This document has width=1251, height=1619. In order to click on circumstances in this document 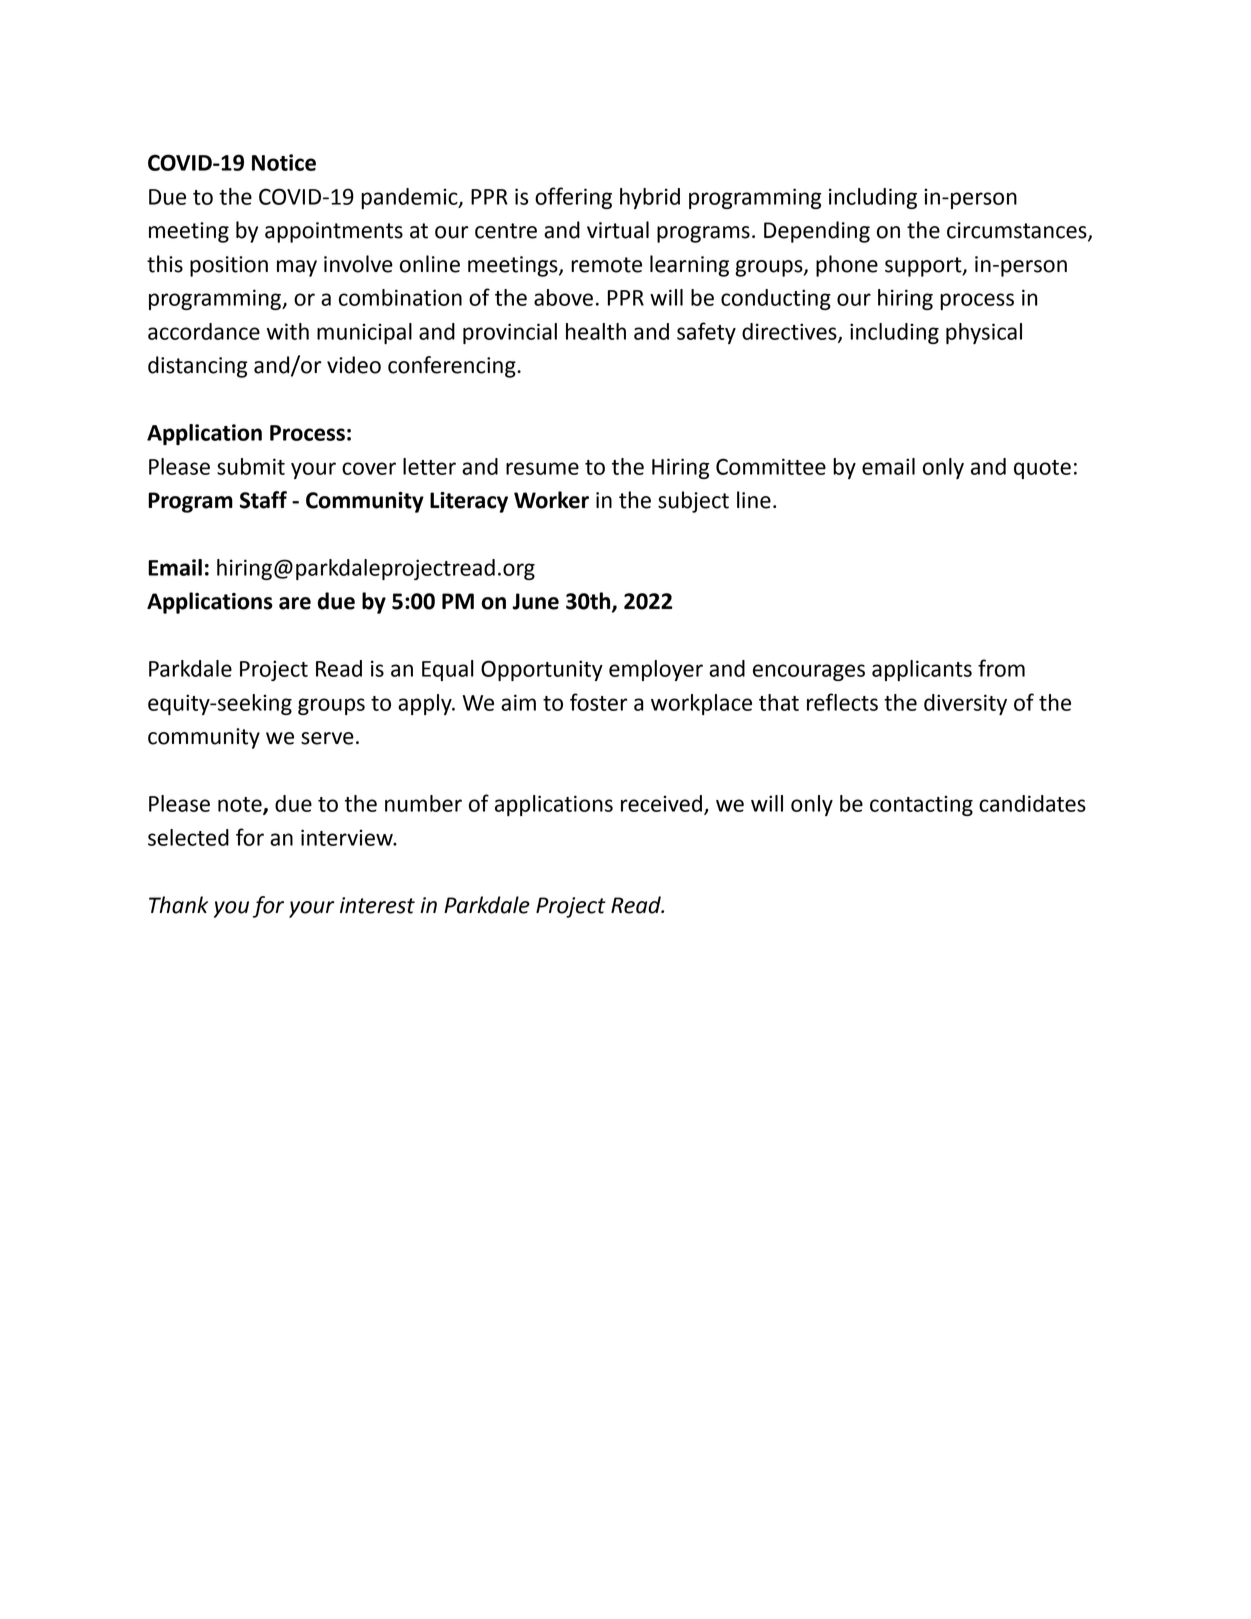, I will do `click(1018, 231)`.
